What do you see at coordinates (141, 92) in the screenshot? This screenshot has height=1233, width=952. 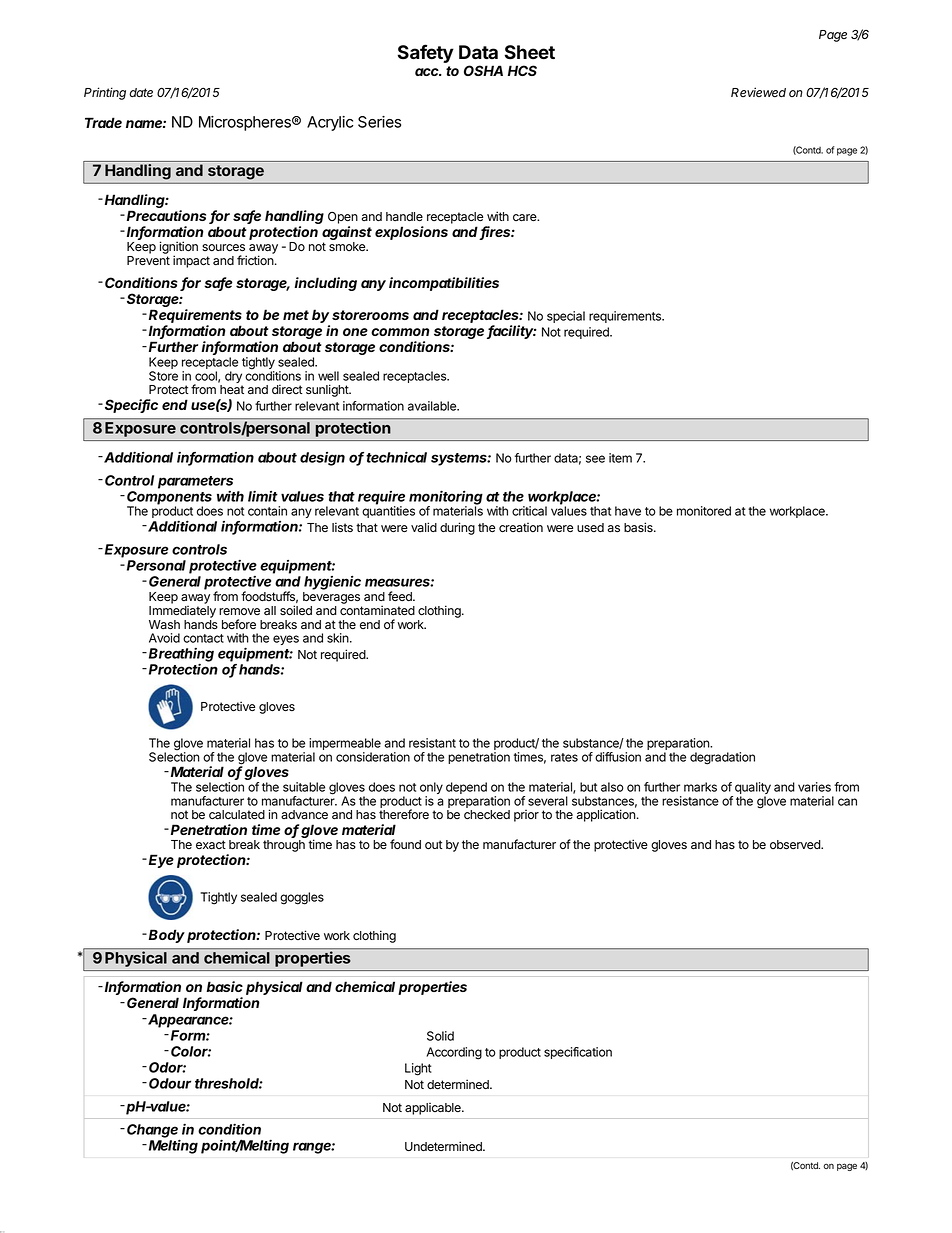 I see `date` at bounding box center [141, 92].
